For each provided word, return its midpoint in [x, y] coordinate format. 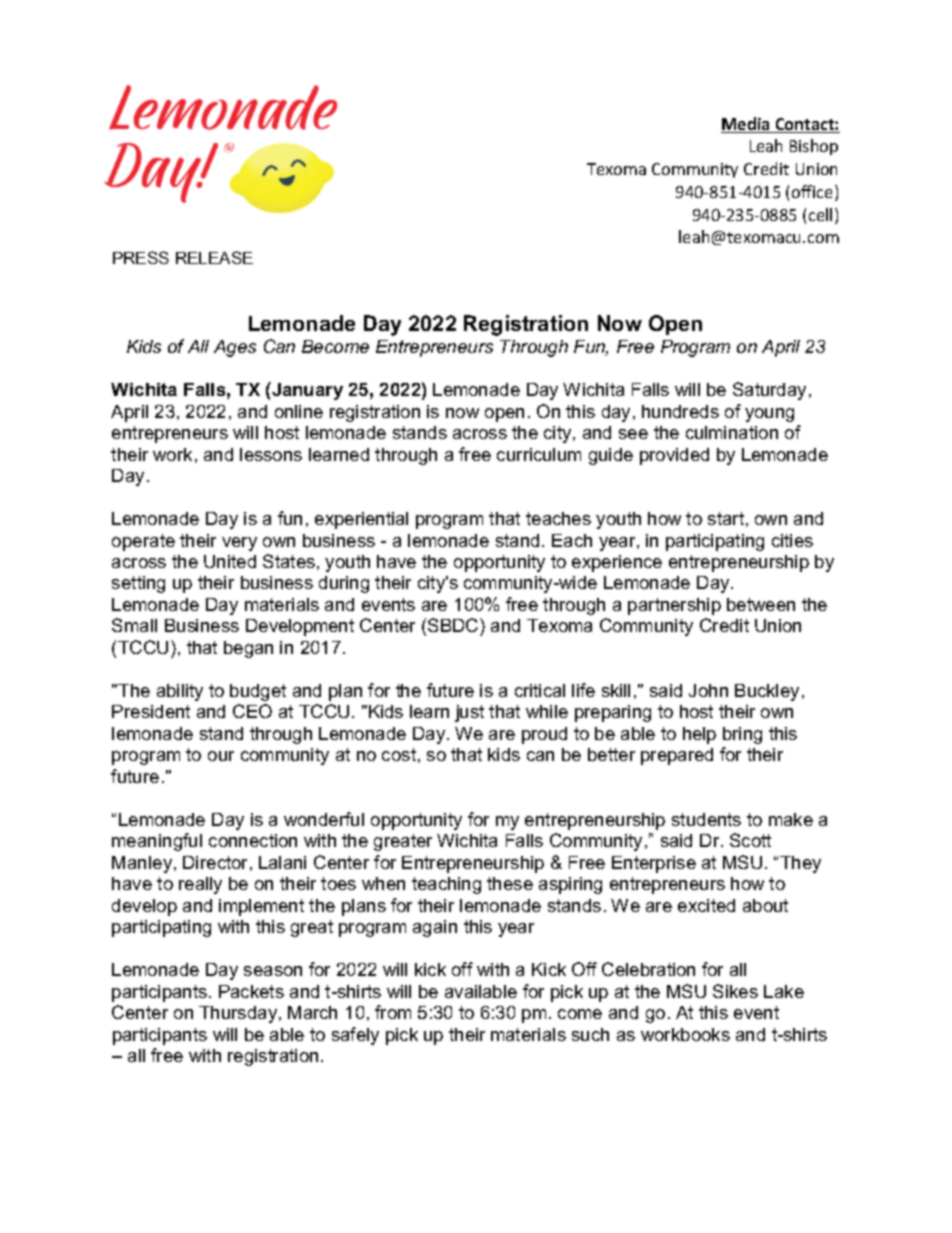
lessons [271, 454]
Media [746, 125]
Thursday [239, 1014]
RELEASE [214, 257]
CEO [252, 711]
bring [742, 735]
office [814, 193]
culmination [732, 432]
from [393, 1012]
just [469, 713]
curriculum [539, 454]
